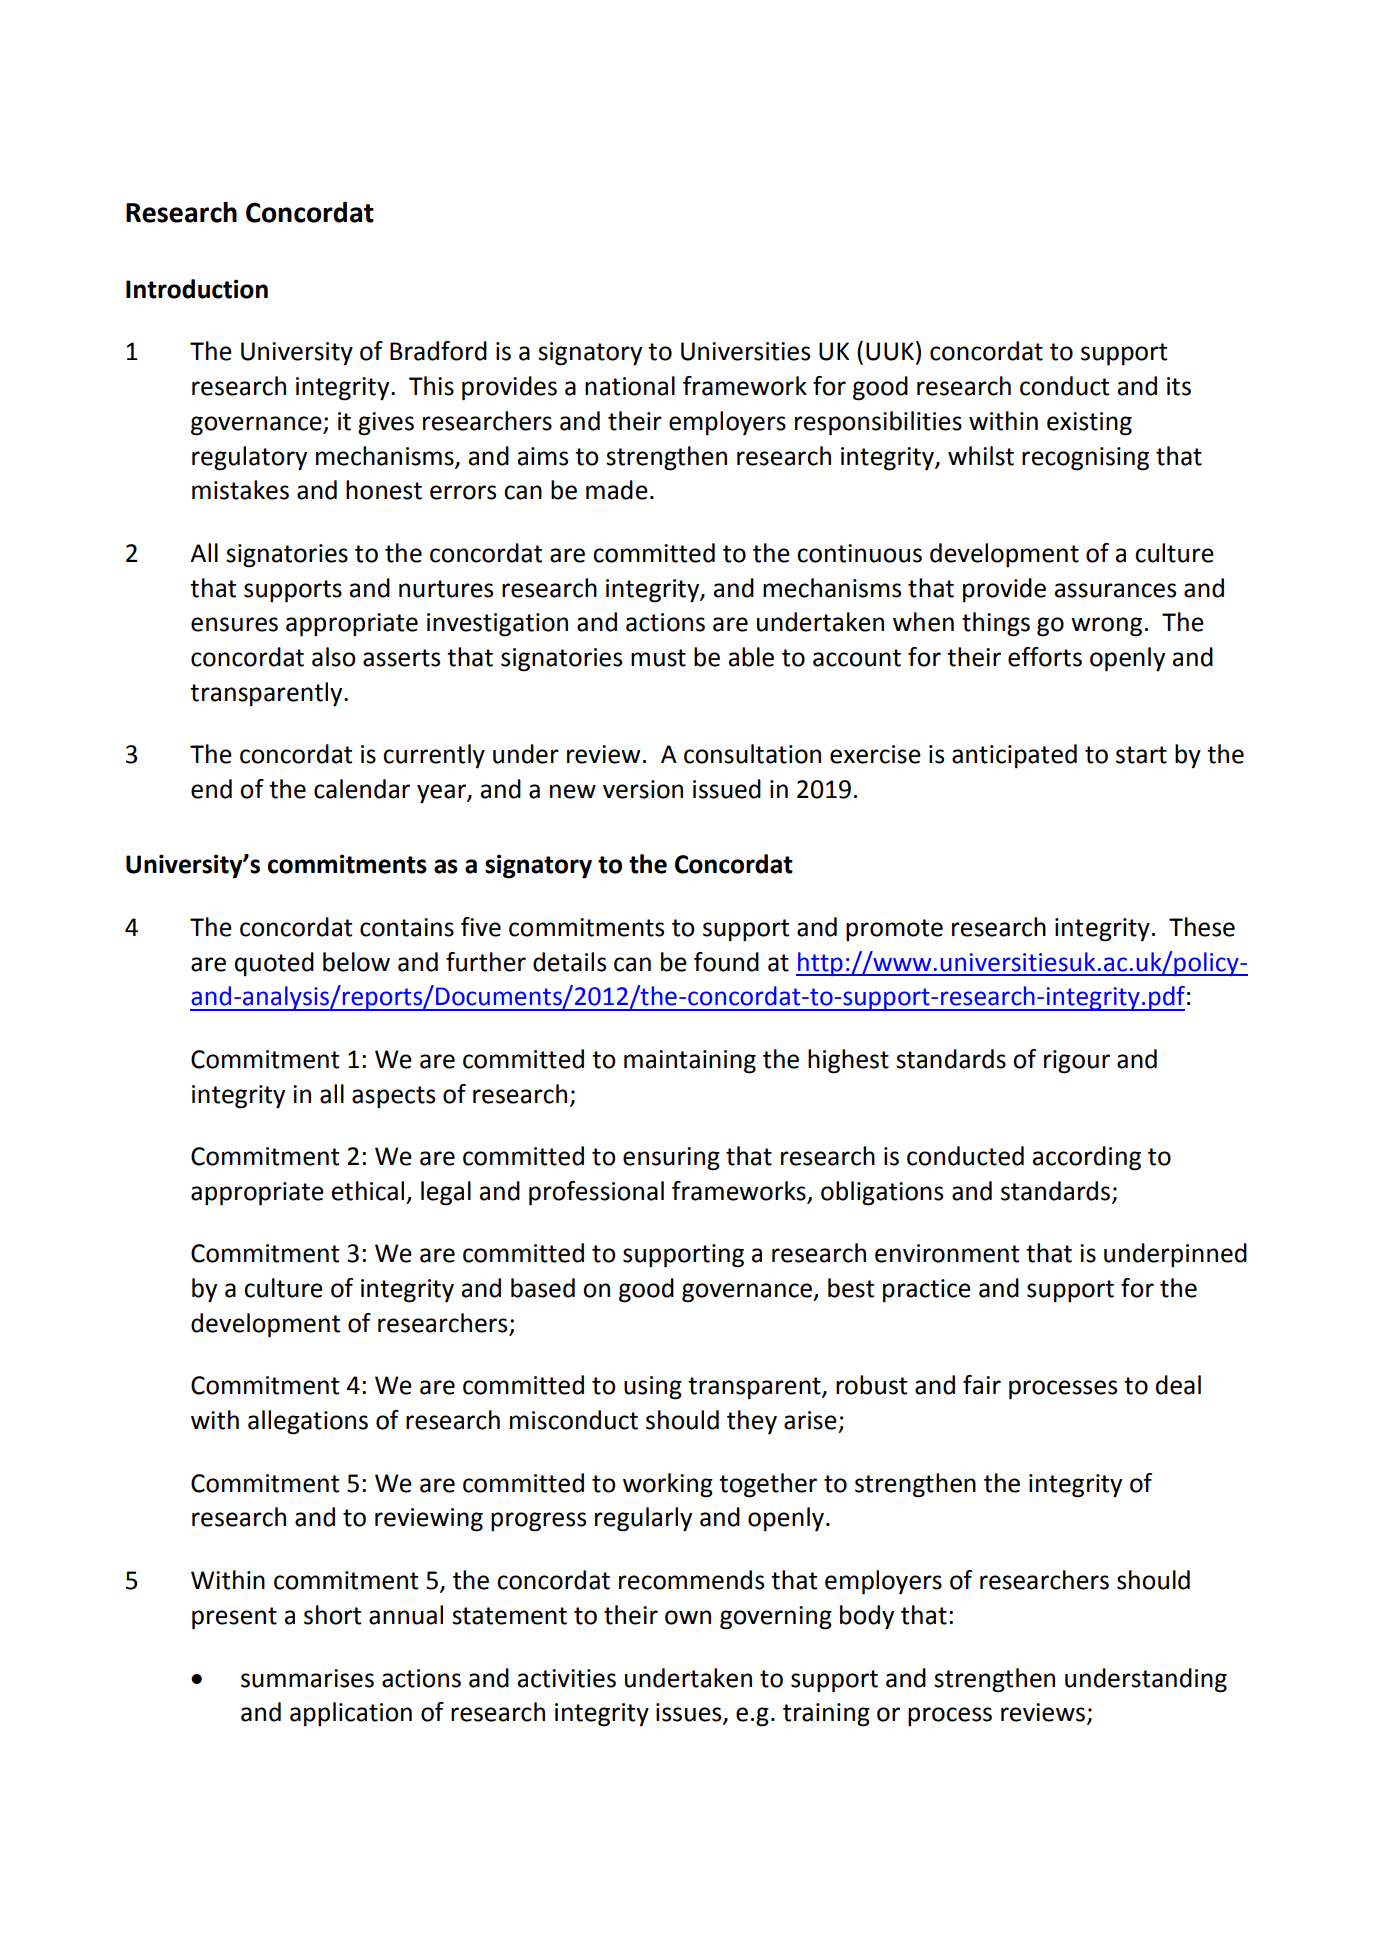  Describe the element at coordinates (630, 386) in the screenshot. I see `national` at that location.
